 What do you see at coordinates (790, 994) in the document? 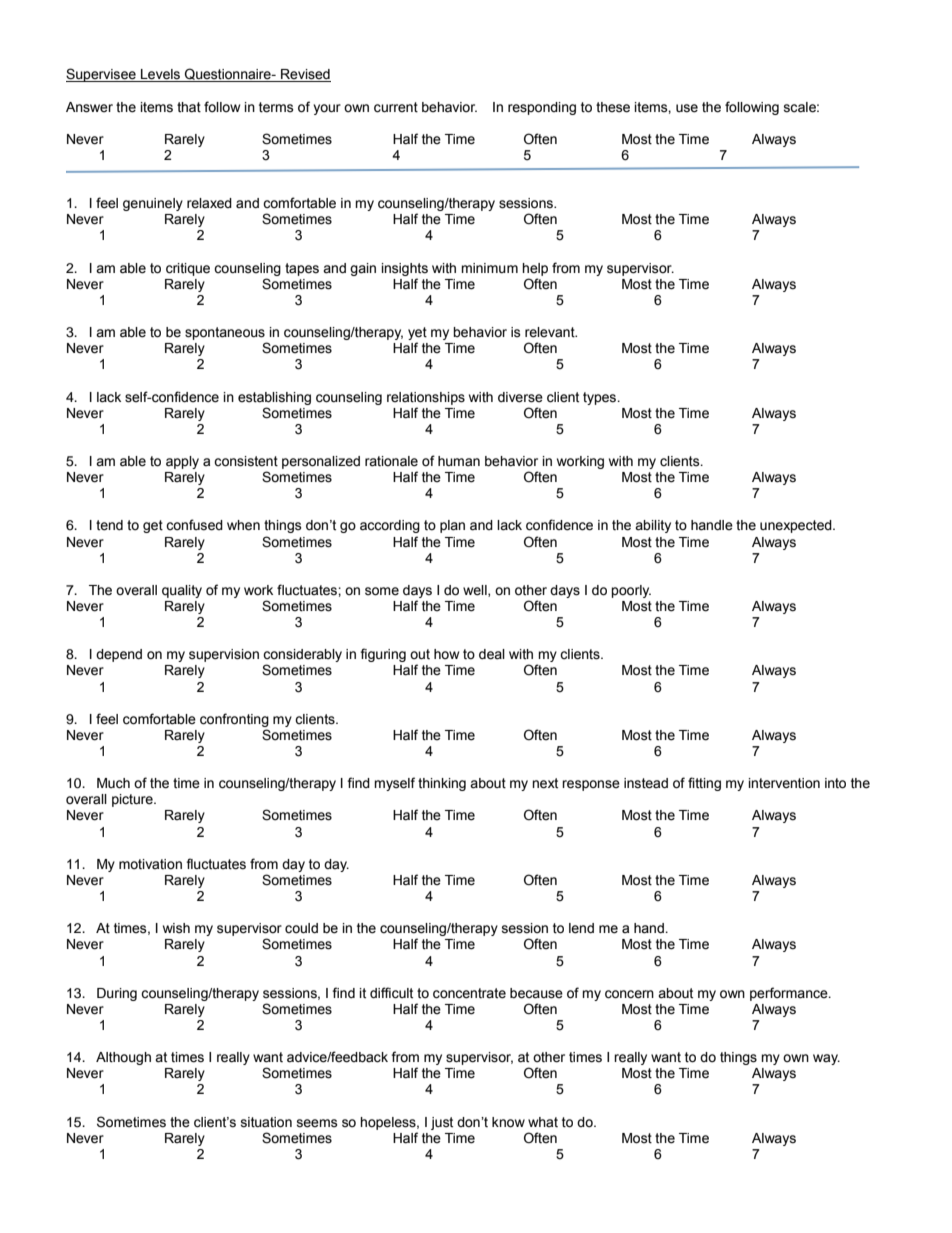
I see `performance` at bounding box center [790, 994].
